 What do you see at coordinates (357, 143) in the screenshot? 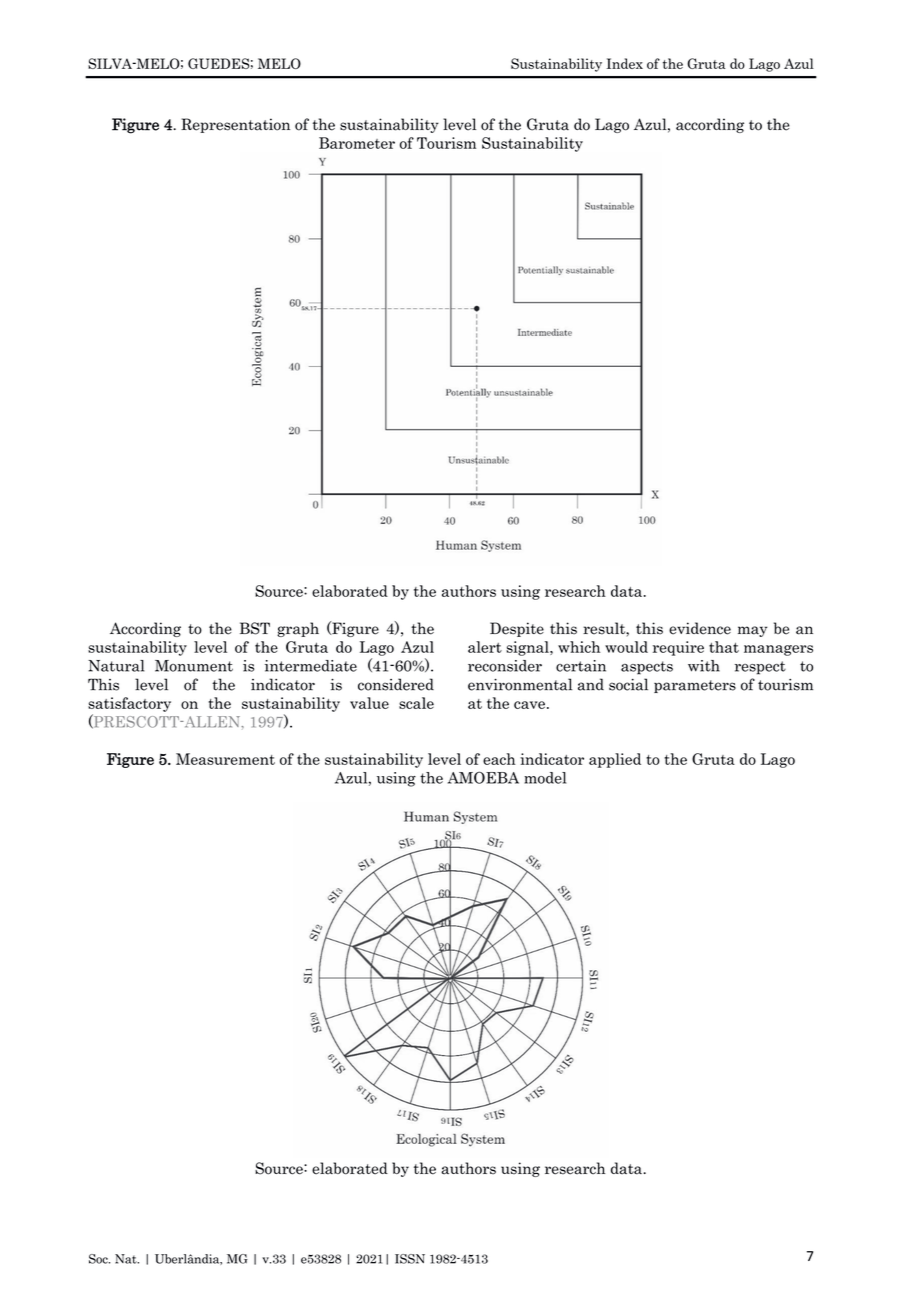
I see `Barometer` at bounding box center [357, 143].
